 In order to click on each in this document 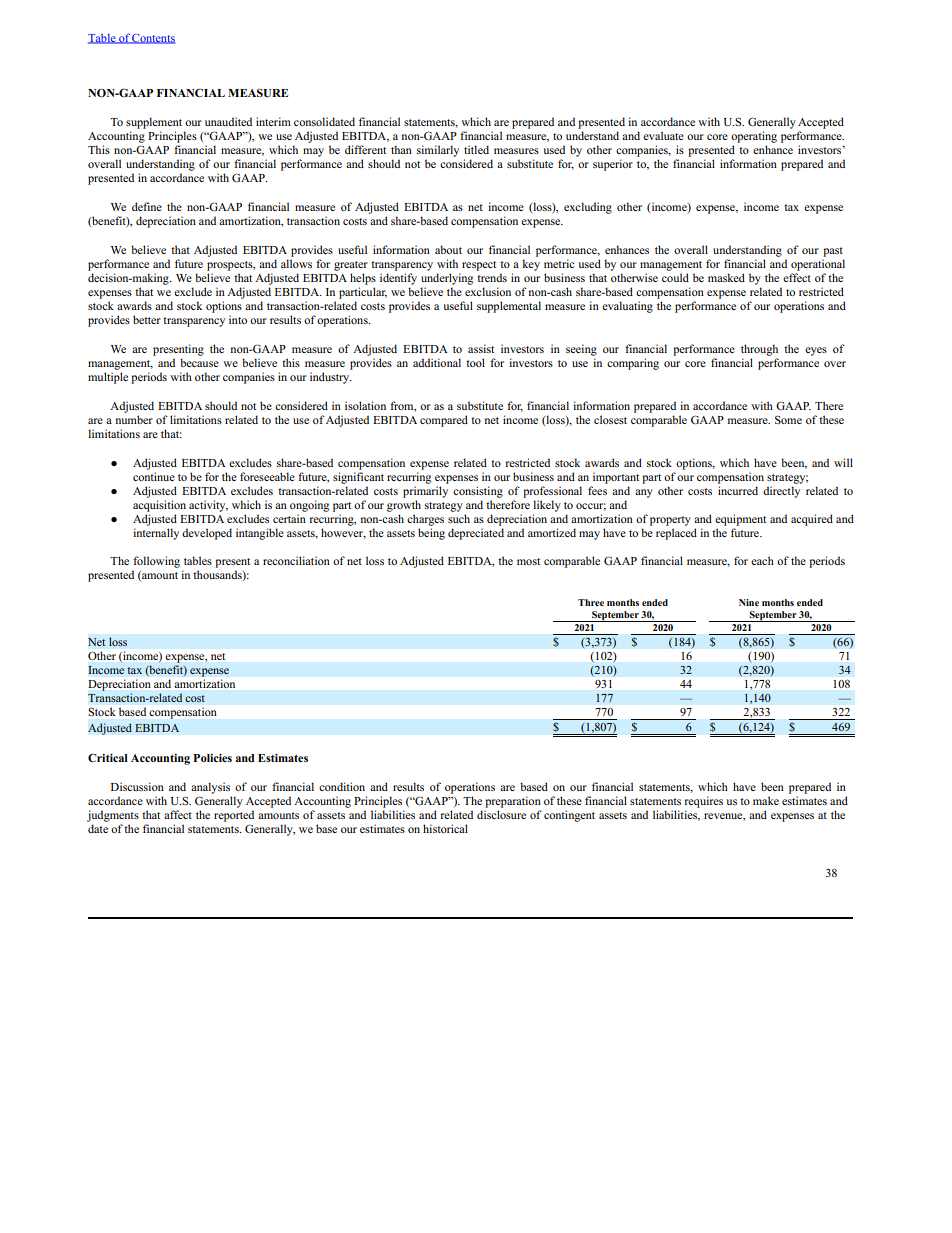, I will do `click(762, 560)`.
